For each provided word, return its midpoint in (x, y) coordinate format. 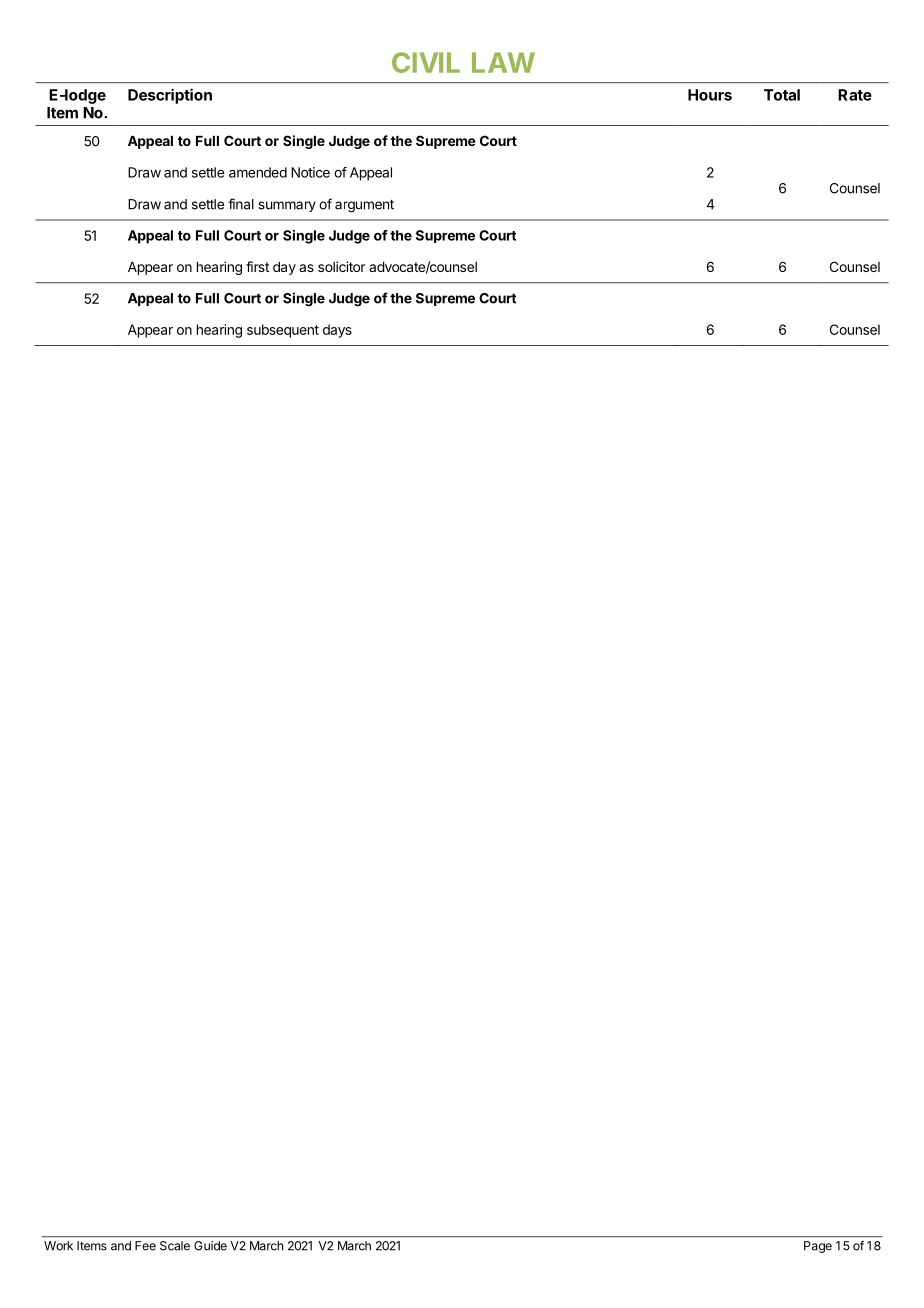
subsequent (283, 331)
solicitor (341, 266)
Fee (145, 1246)
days (337, 331)
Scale (175, 1246)
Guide (210, 1246)
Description (170, 96)
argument (364, 206)
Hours (710, 95)
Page (818, 1247)
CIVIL (426, 62)
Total (782, 95)
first (257, 266)
